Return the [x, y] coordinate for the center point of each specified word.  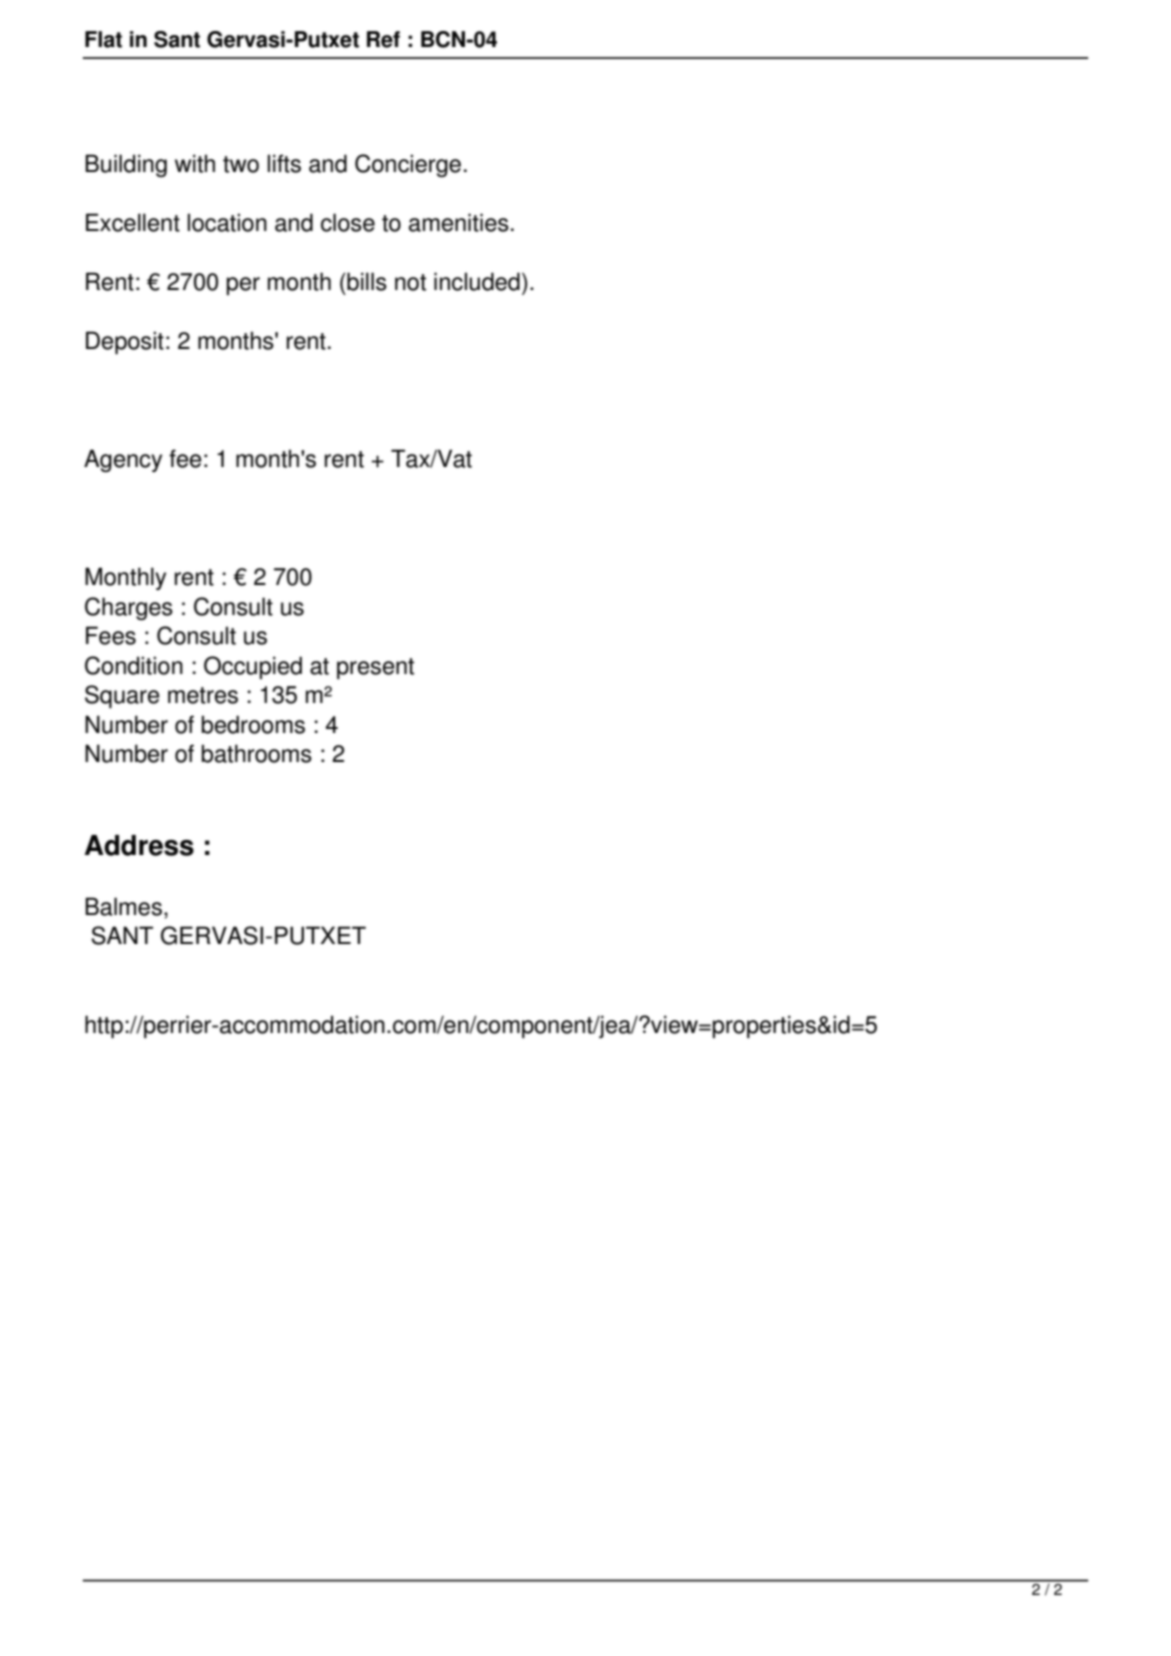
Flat [103, 39]
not [410, 282]
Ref [383, 39]
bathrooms [257, 753]
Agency [123, 460]
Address [139, 845]
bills [366, 281]
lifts [284, 163]
